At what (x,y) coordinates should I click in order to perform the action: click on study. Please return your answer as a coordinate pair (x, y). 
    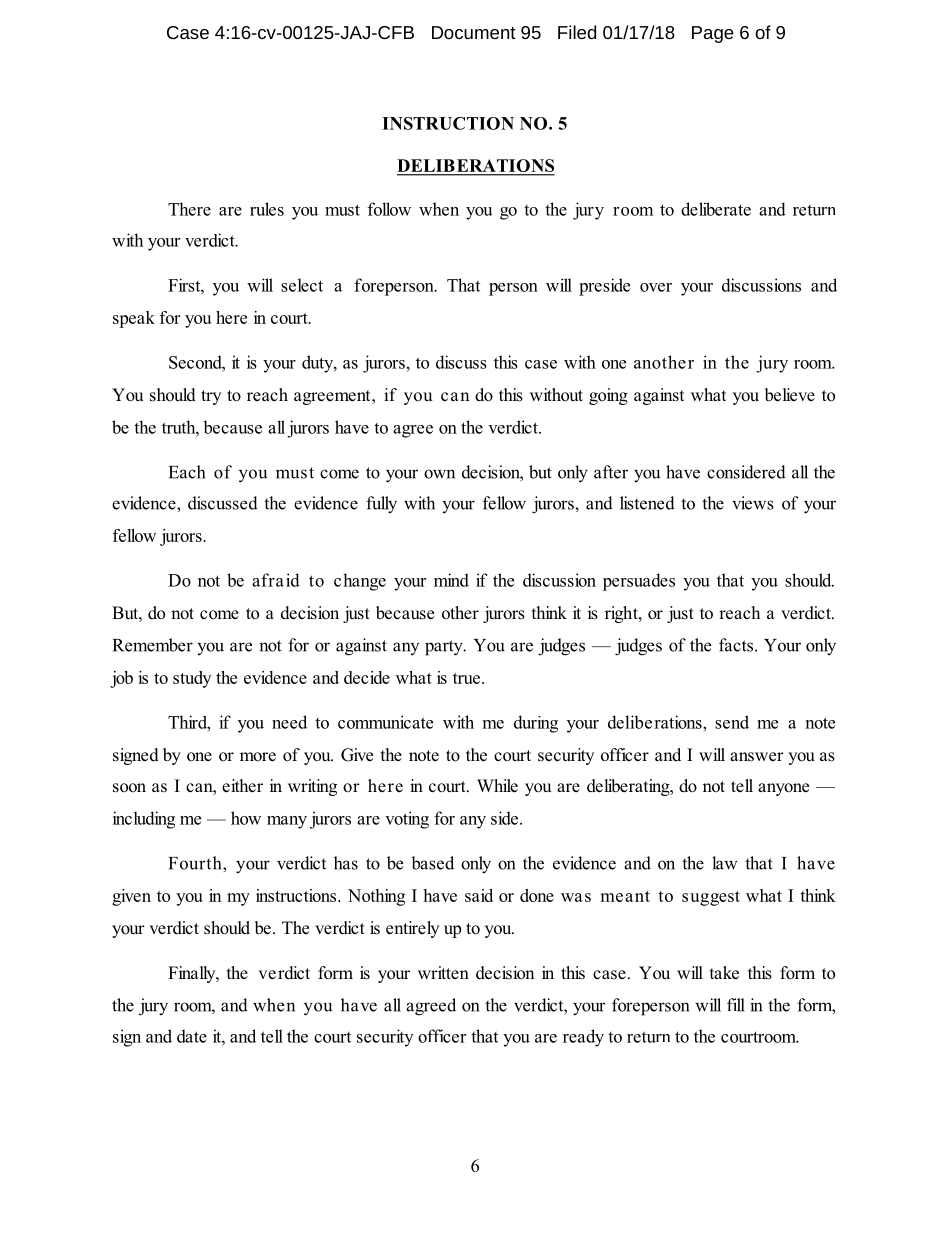
    Looking at the image, I should click on (192, 679).
